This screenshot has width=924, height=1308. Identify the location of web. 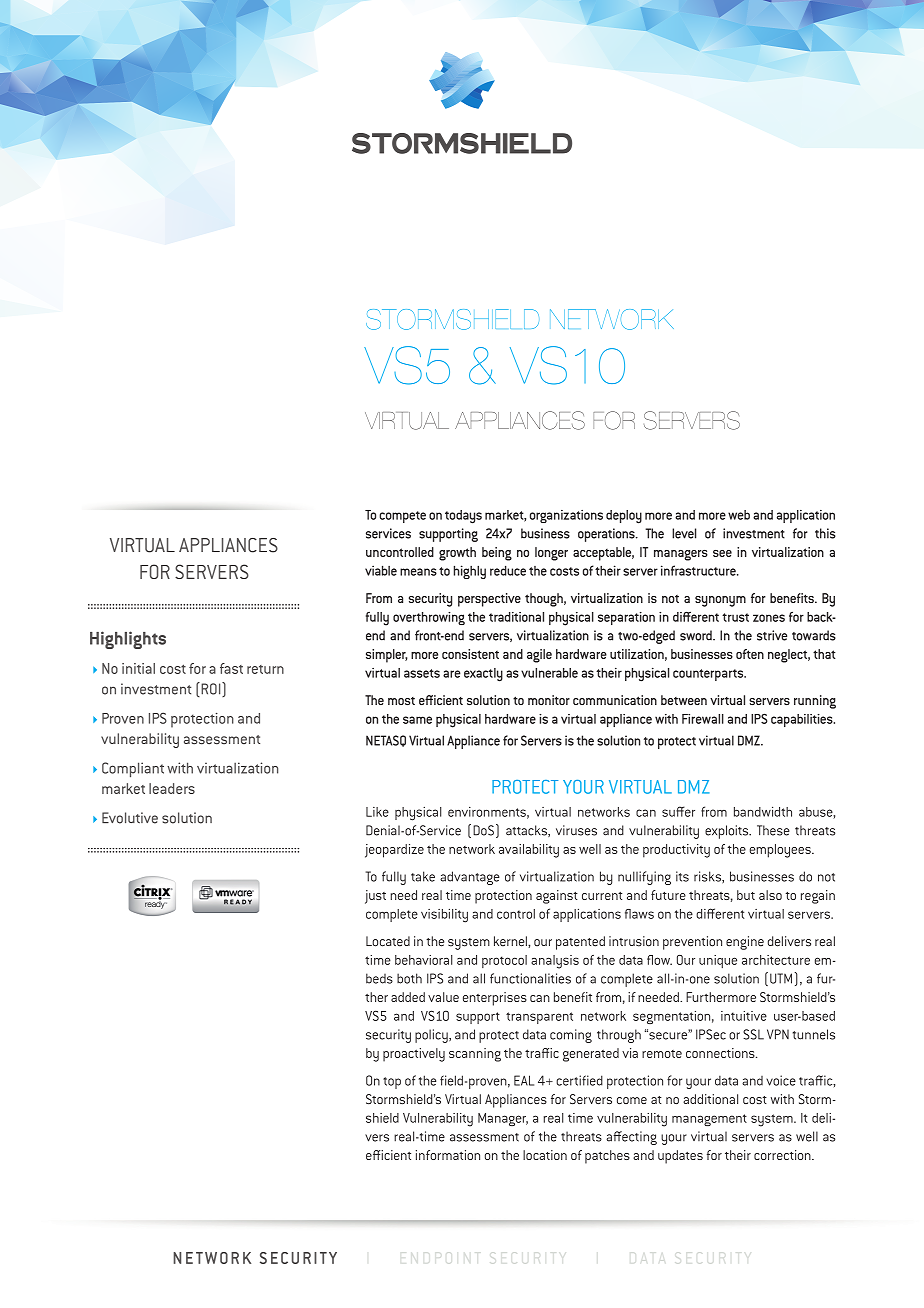
(739, 515).
